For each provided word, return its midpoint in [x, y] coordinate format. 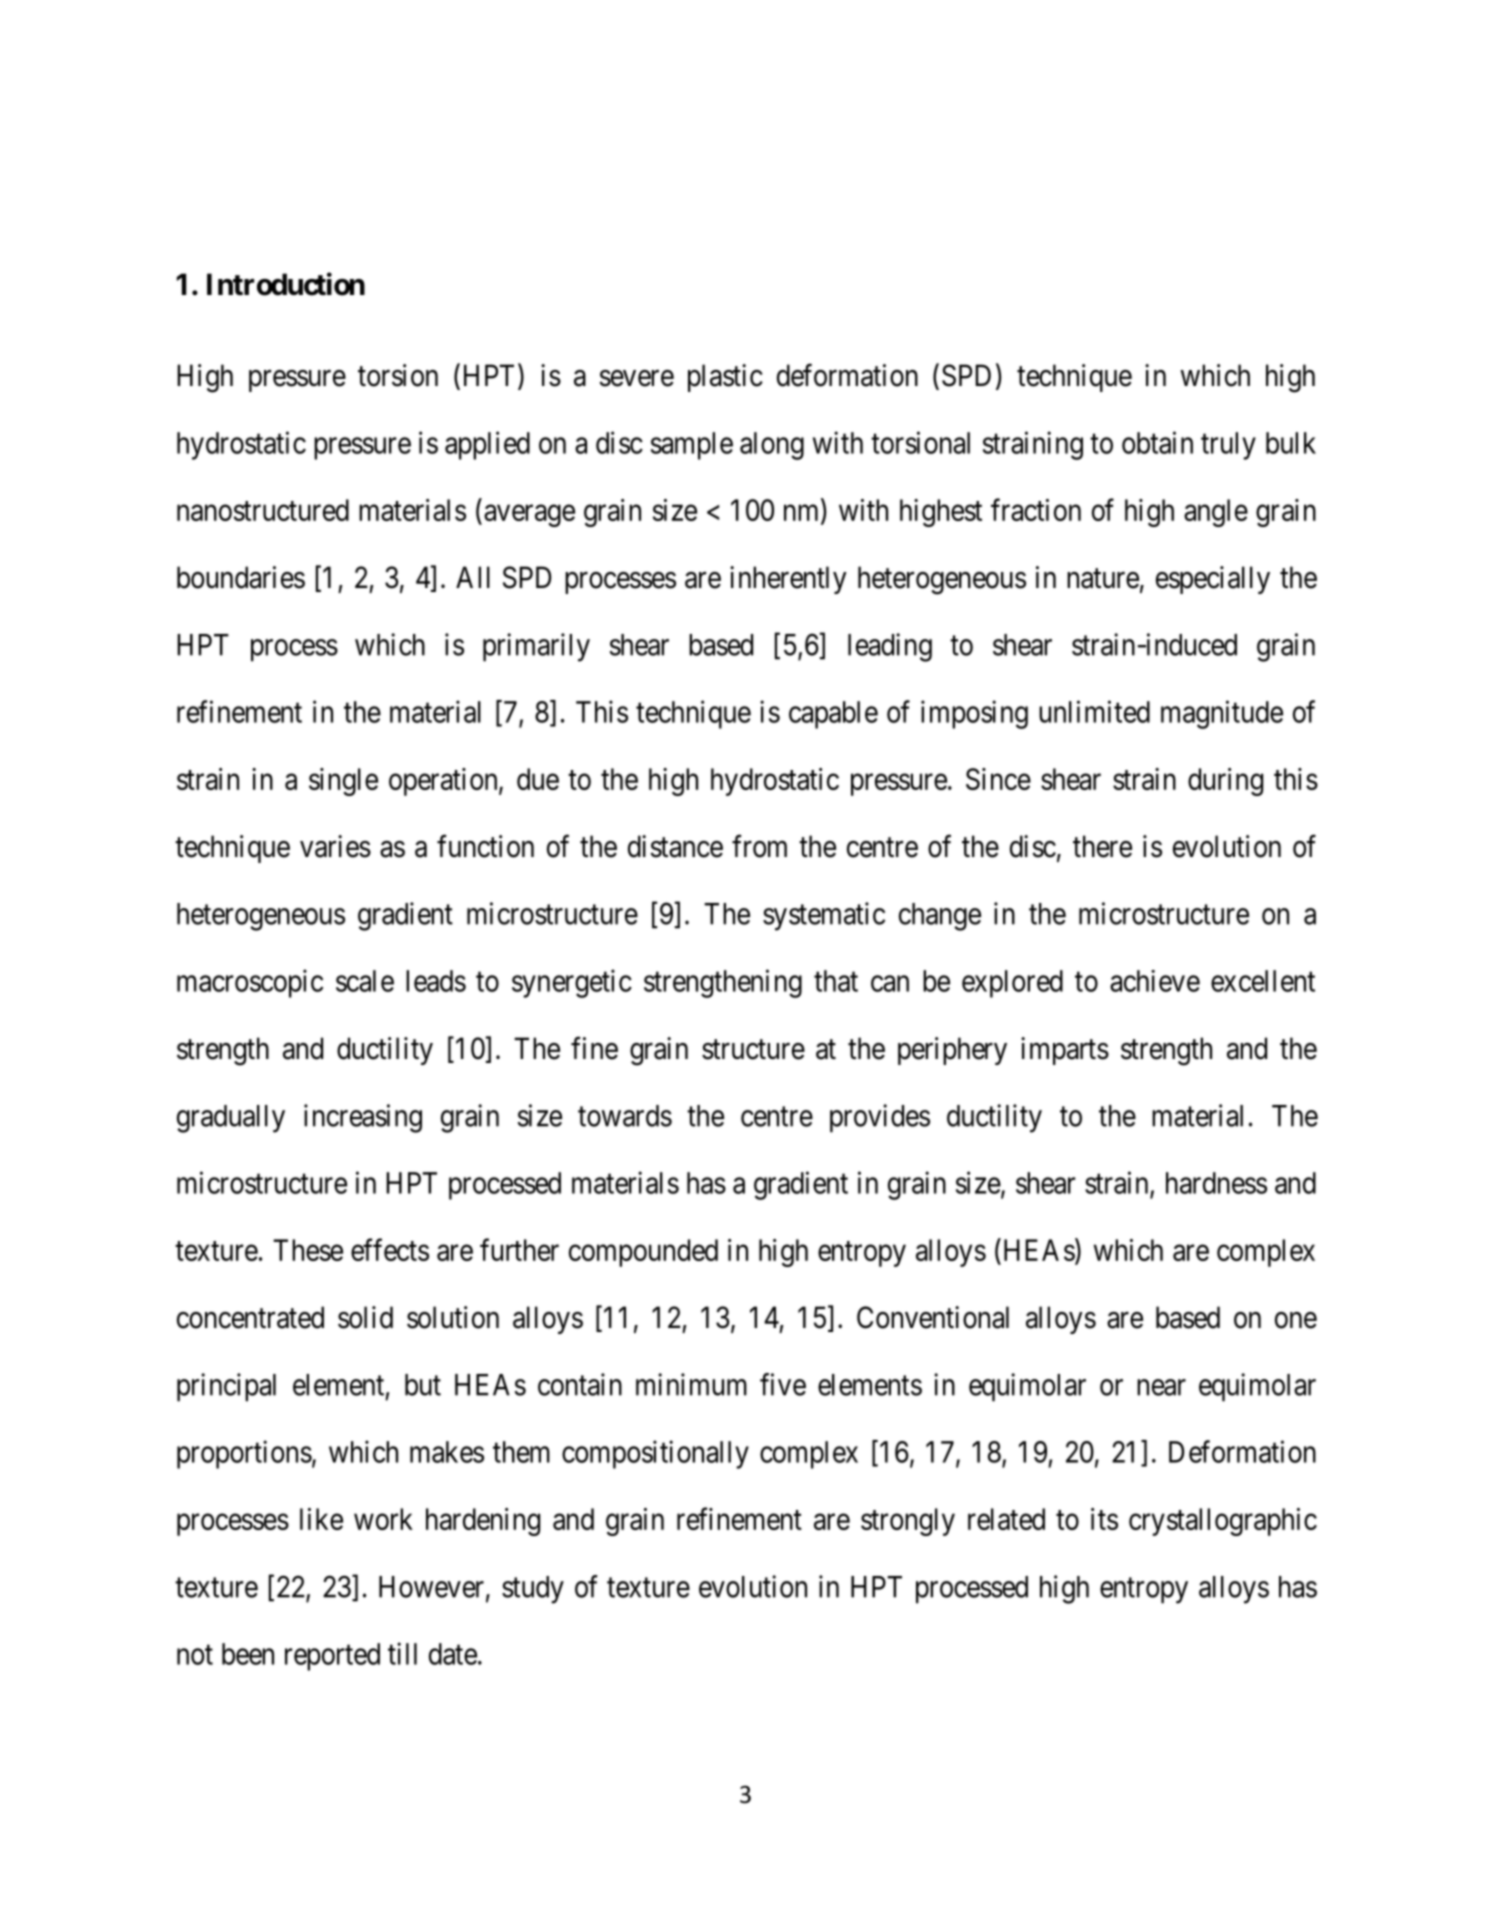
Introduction [286, 284]
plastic [725, 378]
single [343, 782]
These [308, 1250]
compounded [643, 1253]
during [1225, 782]
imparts [1065, 1051]
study [533, 1590]
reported [332, 1657]
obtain [1157, 442]
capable [833, 715]
